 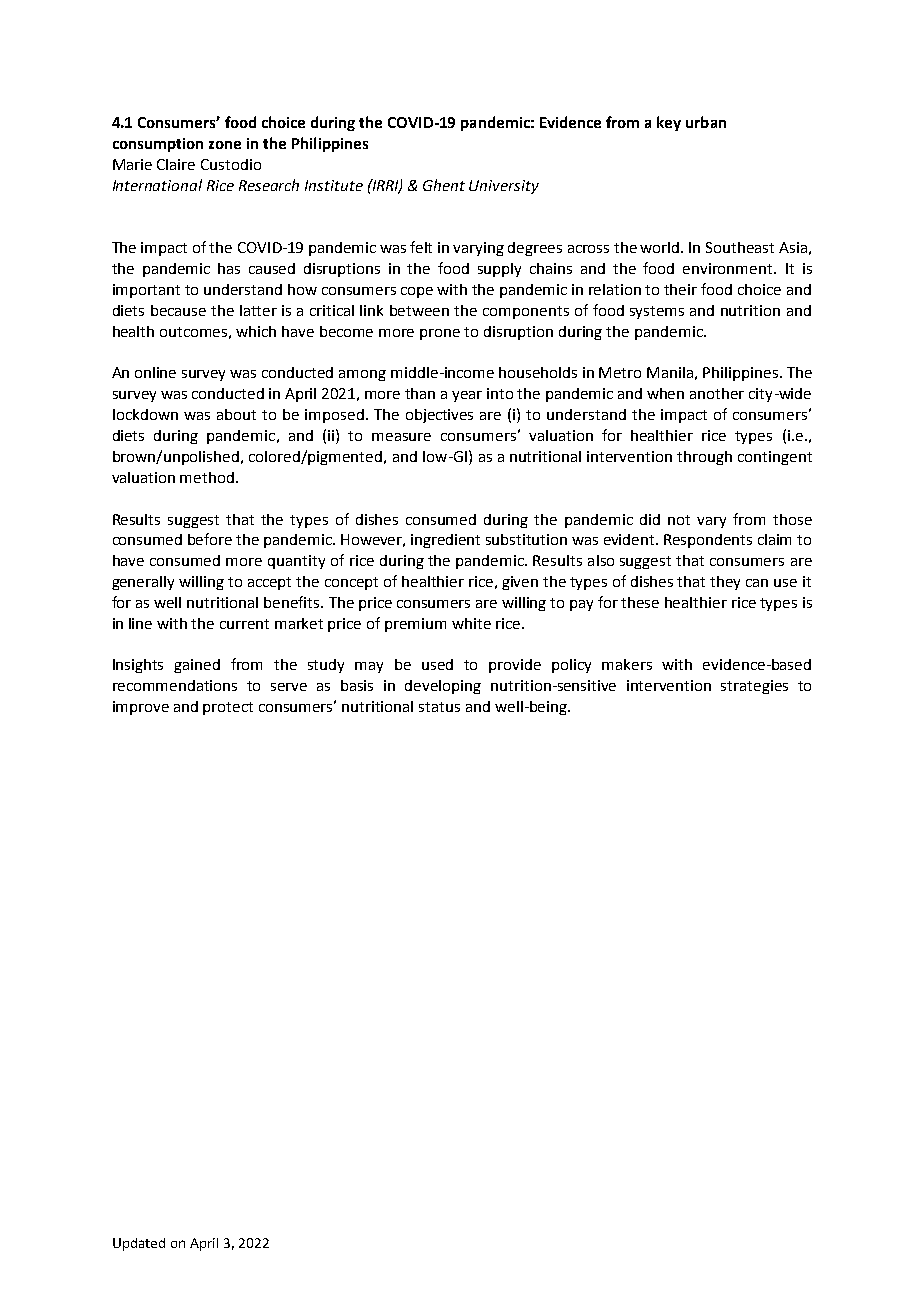 I want to click on makers, so click(x=627, y=664).
